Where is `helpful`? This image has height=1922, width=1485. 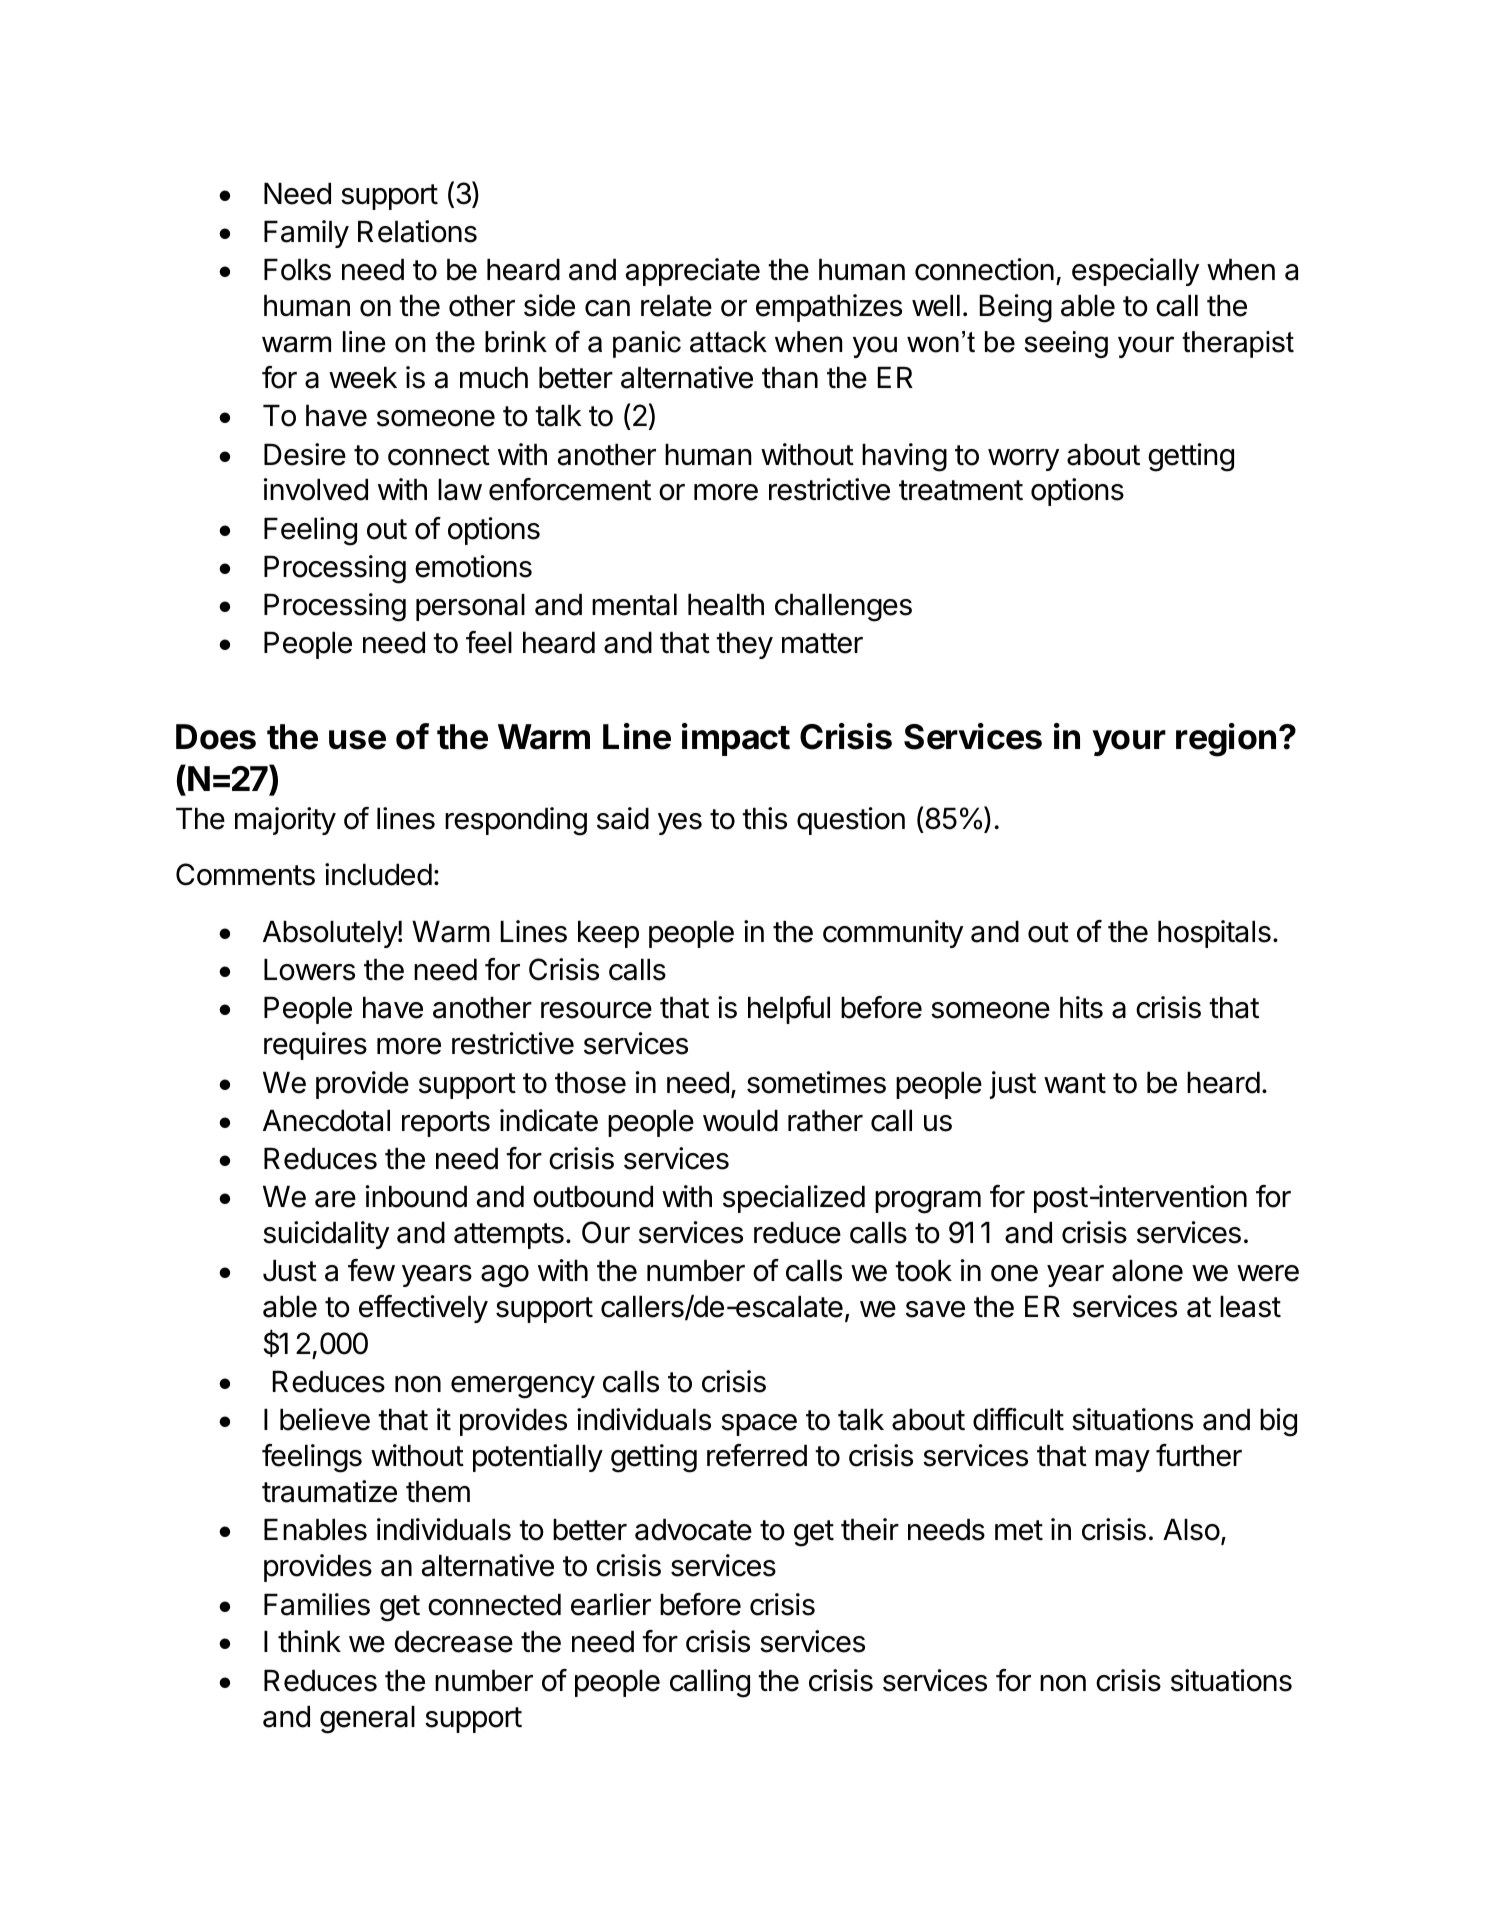 helpful is located at coordinates (789, 1010).
